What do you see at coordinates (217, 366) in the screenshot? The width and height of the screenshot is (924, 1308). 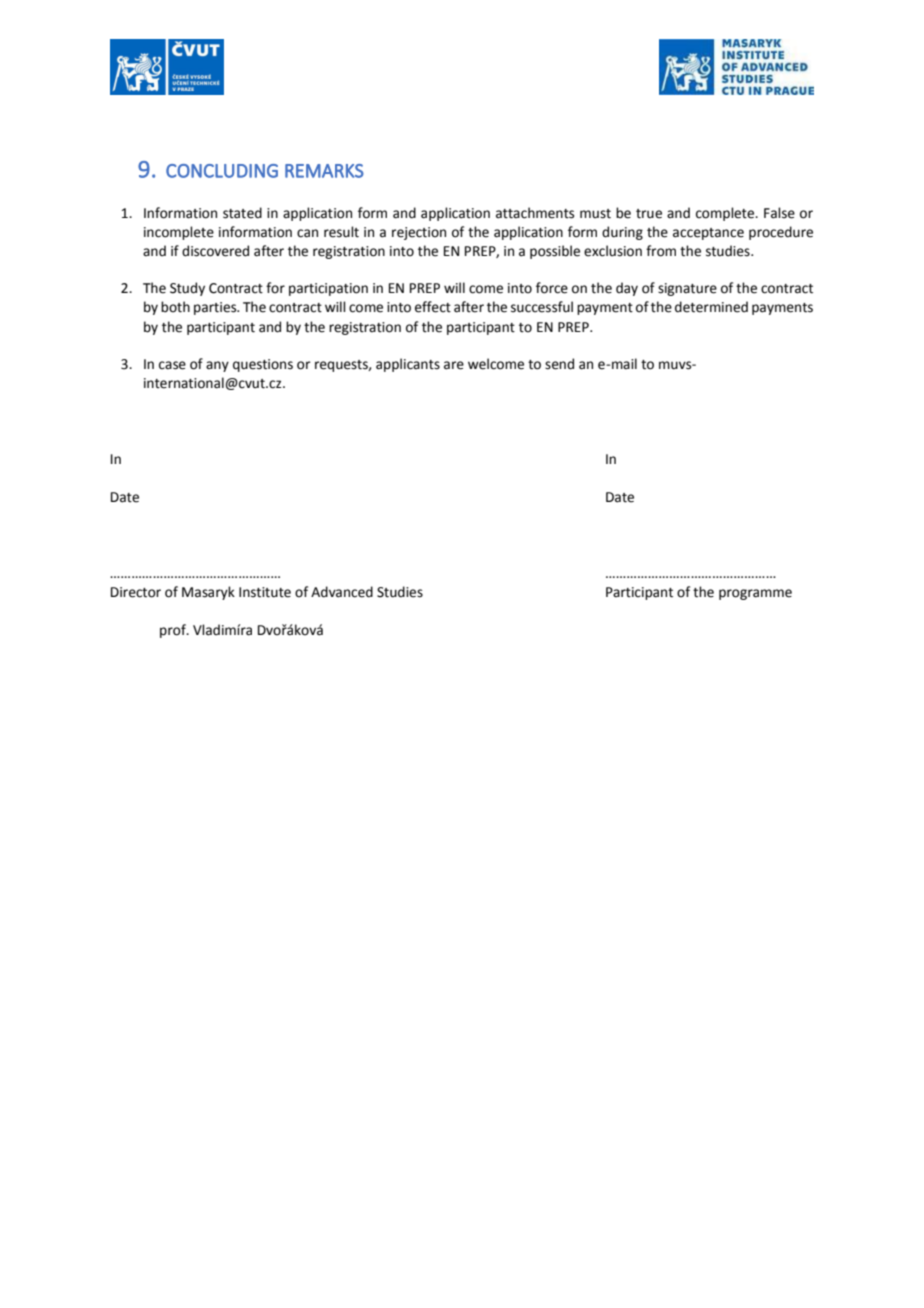 I see `any` at bounding box center [217, 366].
